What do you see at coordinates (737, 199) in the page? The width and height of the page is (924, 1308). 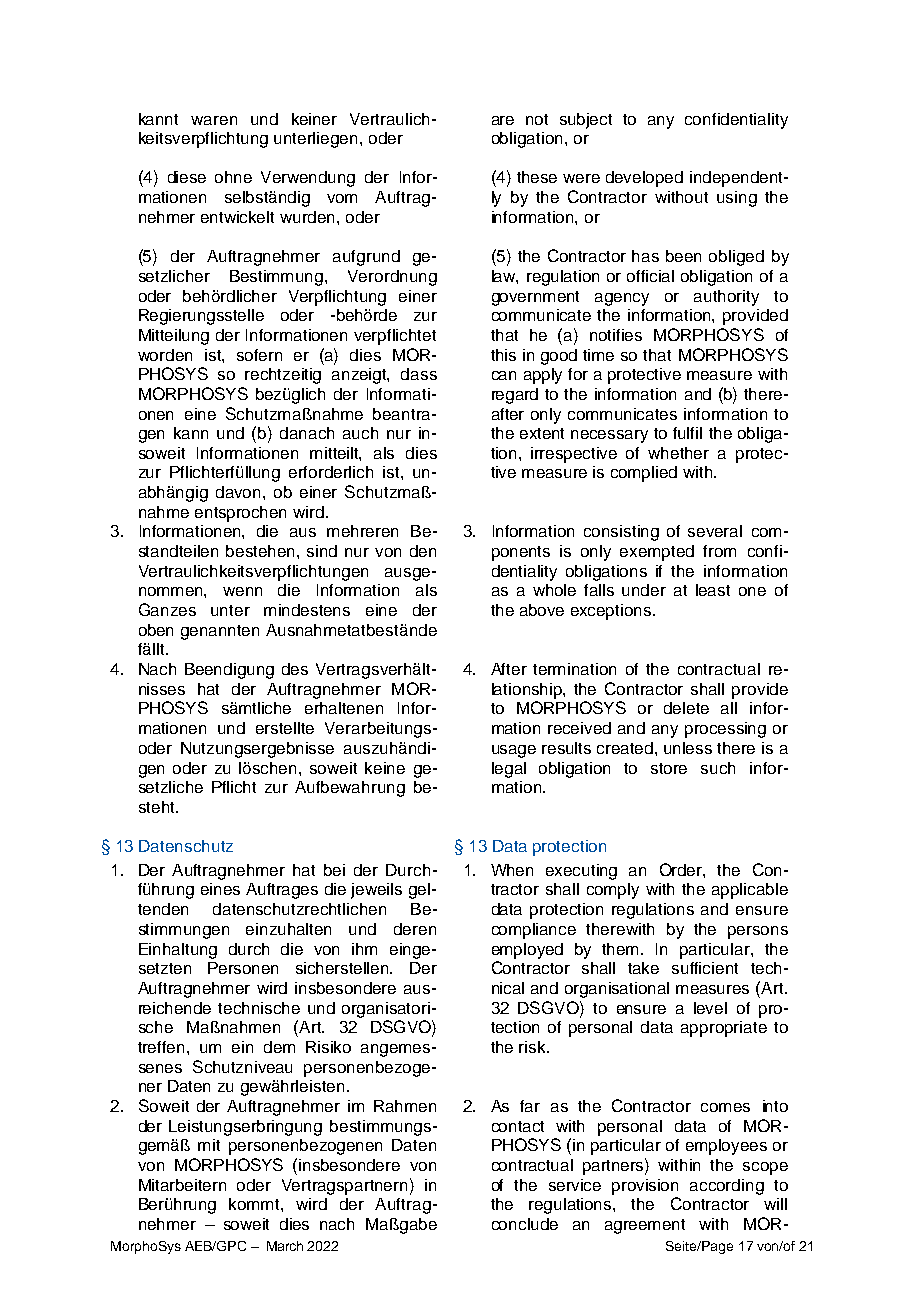 I see `using` at bounding box center [737, 199].
